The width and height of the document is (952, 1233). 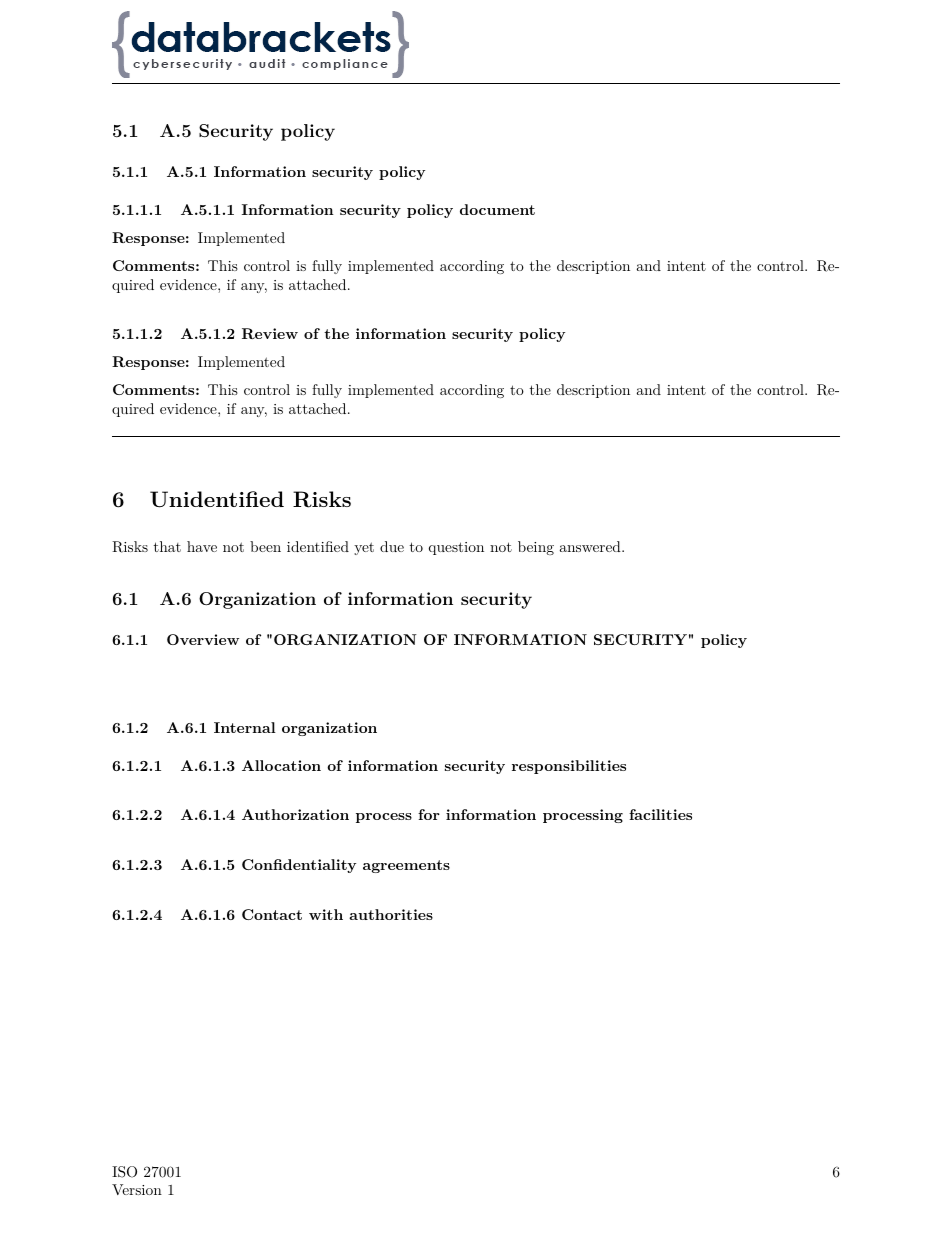 What do you see at coordinates (124, 1172) in the document?
I see `ISO` at bounding box center [124, 1172].
